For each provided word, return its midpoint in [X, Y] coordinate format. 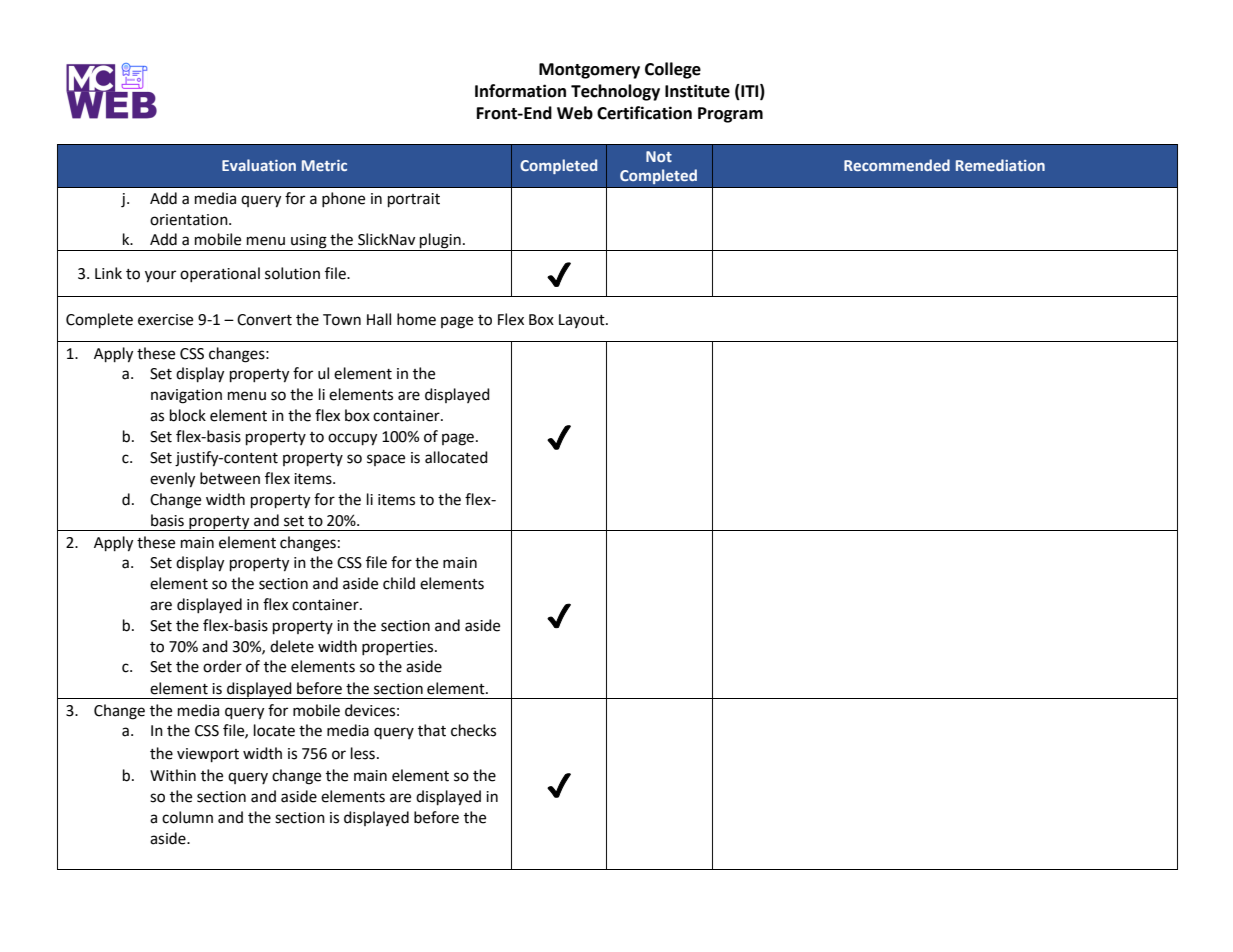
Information [520, 91]
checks [473, 730]
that [432, 730]
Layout [583, 321]
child [399, 583]
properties [399, 648]
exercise [165, 320]
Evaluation [259, 165]
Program [730, 115]
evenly [172, 480]
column [187, 817]
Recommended [897, 165]
